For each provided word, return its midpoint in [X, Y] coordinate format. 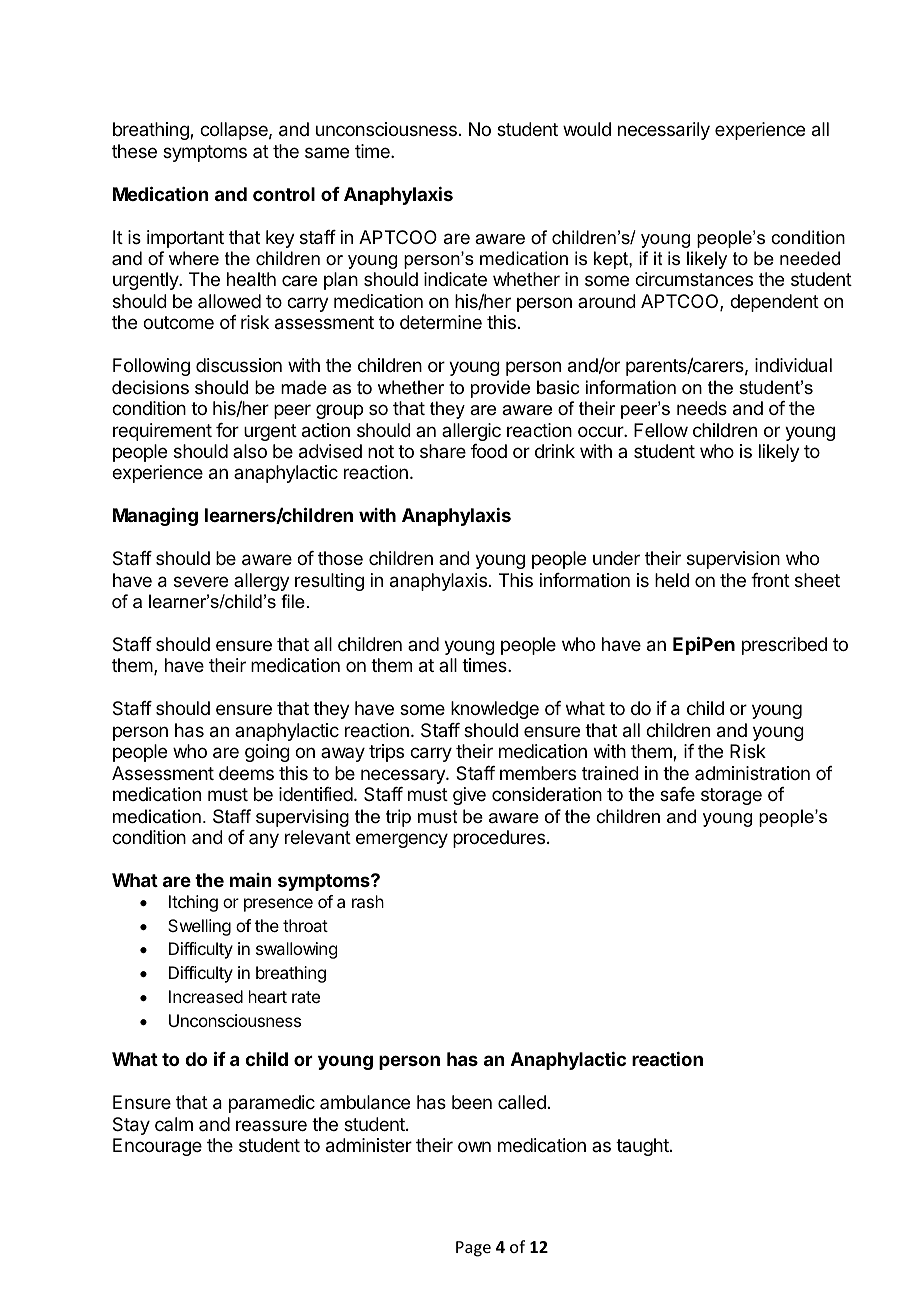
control [284, 194]
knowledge [495, 710]
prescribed [784, 646]
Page [473, 1249]
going [267, 753]
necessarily [664, 131]
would [587, 129]
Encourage [157, 1147]
